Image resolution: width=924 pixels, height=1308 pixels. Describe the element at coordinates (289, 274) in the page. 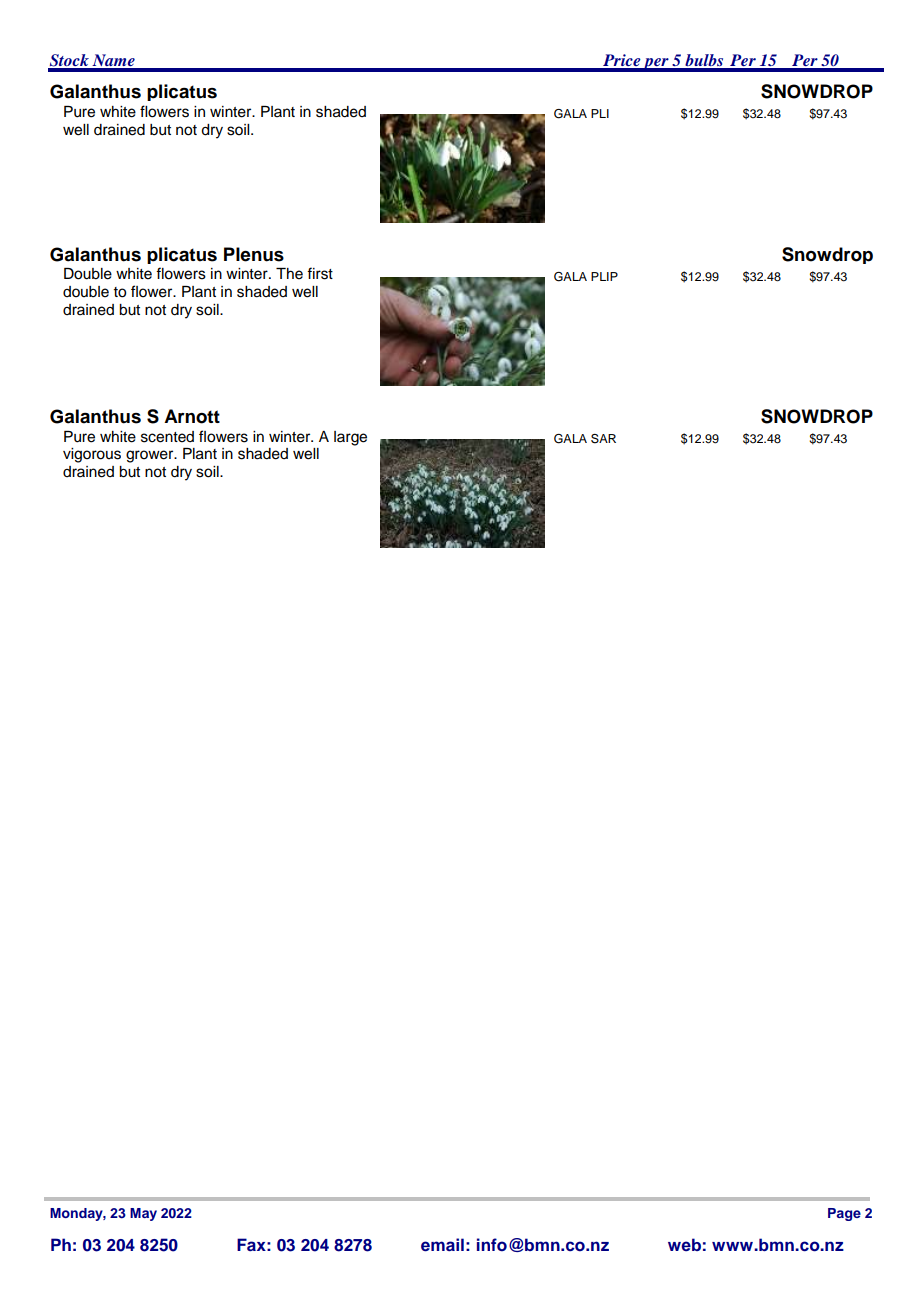

I see `The` at that location.
